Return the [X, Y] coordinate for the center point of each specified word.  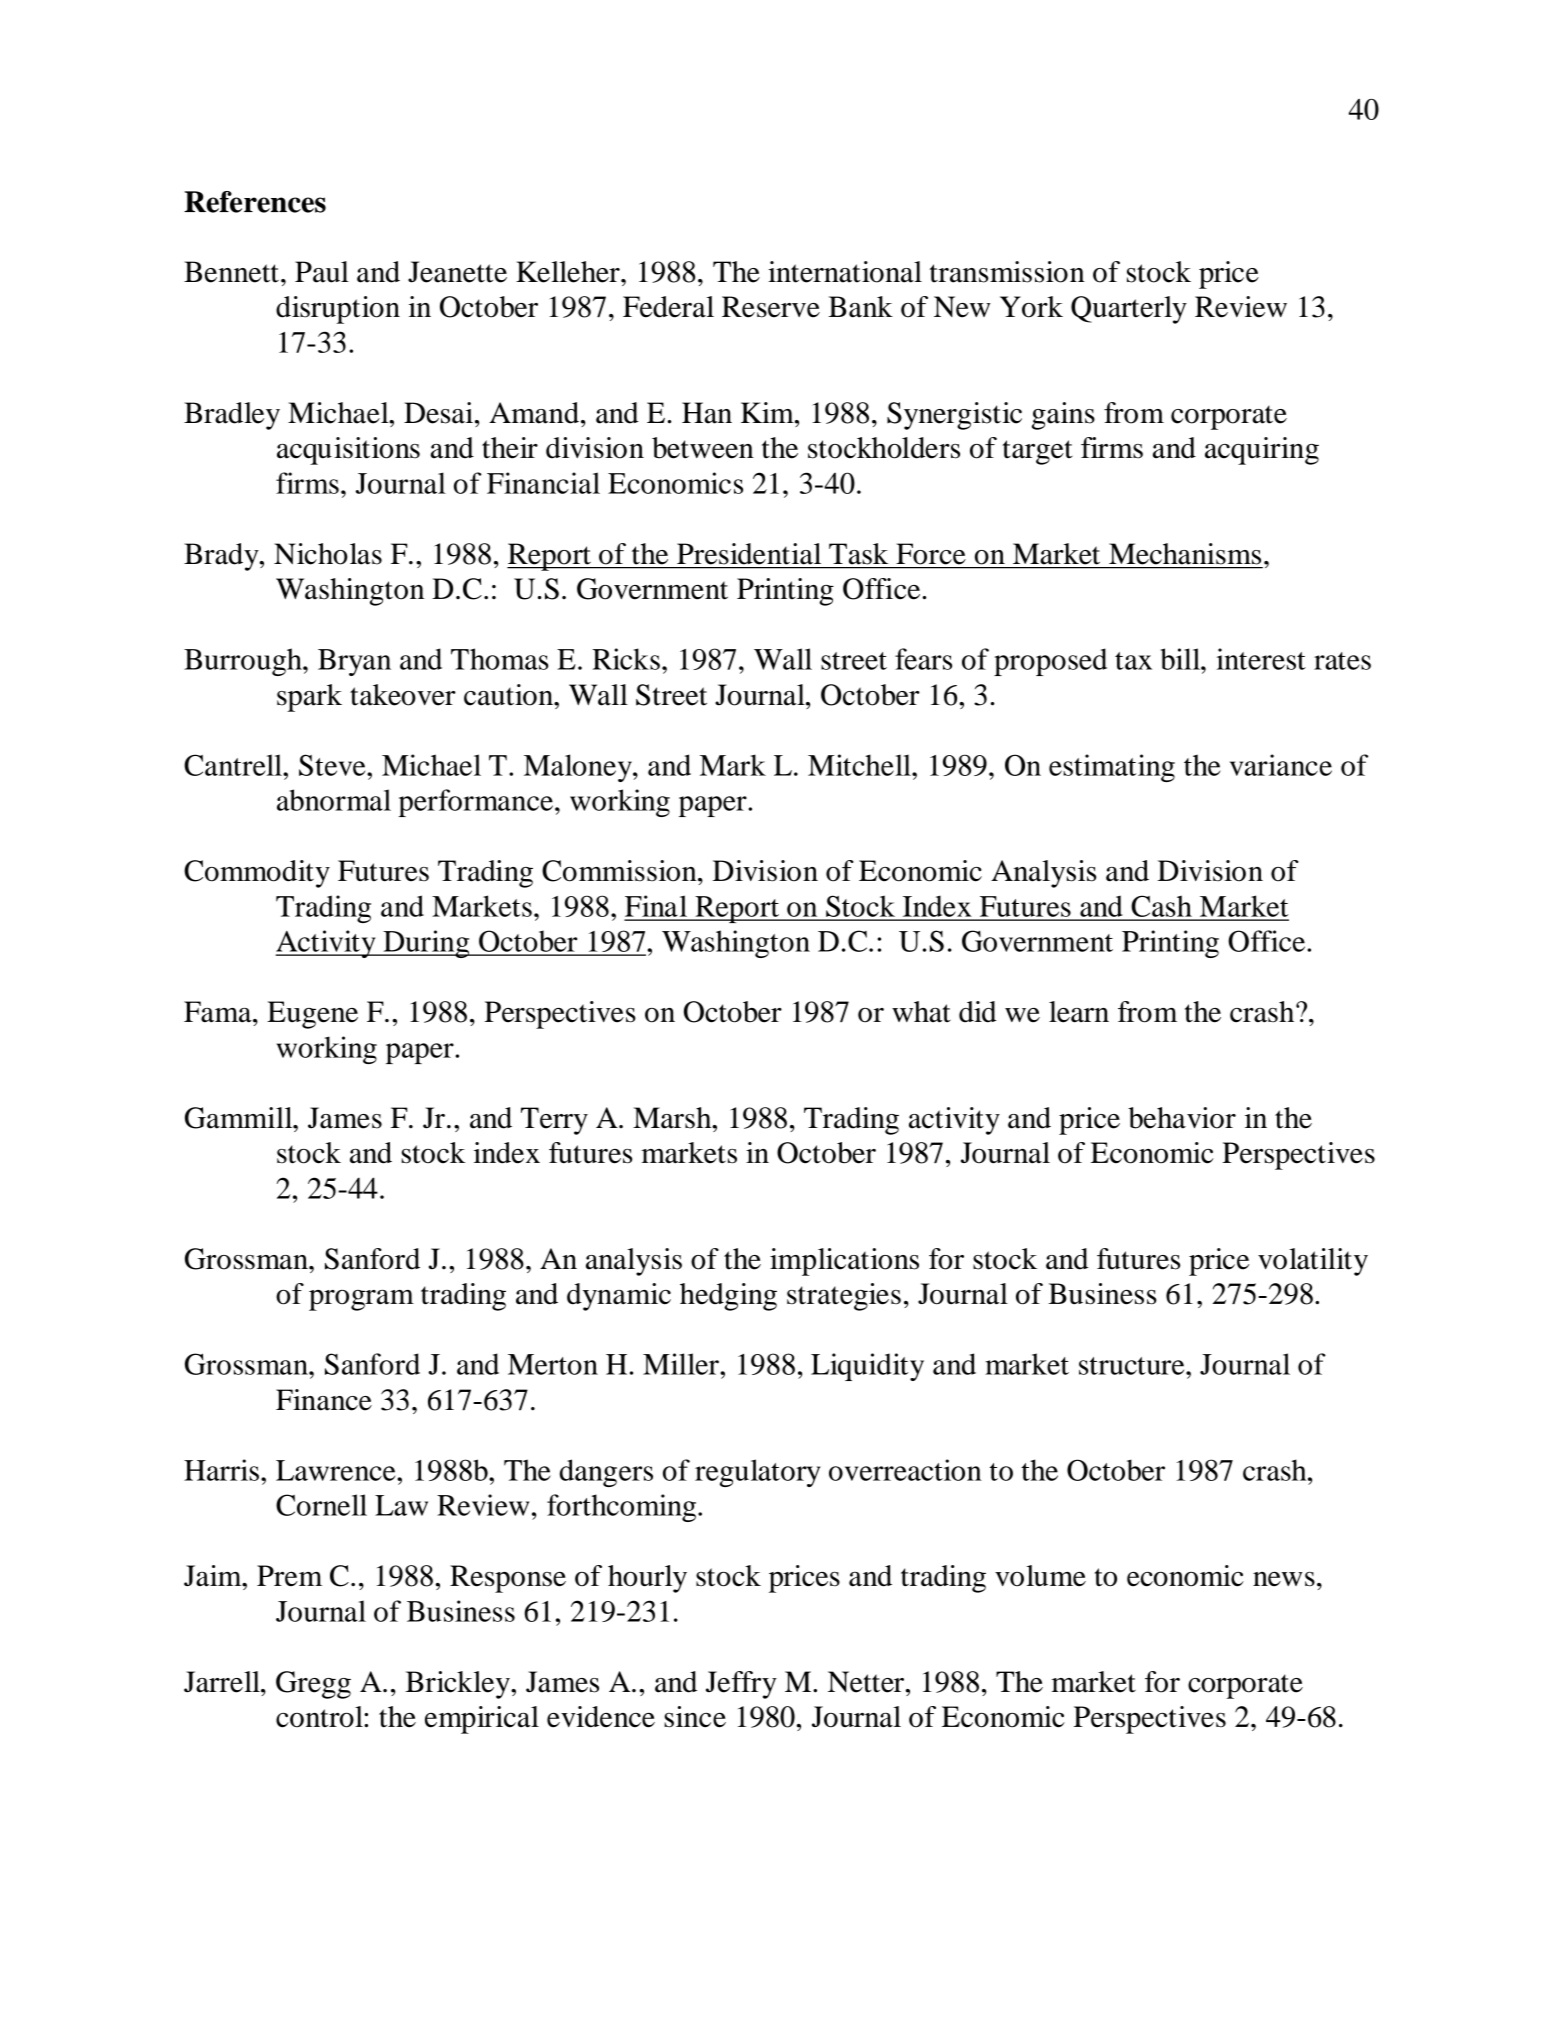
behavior [1182, 1118]
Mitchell [860, 765]
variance [1281, 765]
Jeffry [741, 1685]
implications [844, 1262]
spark [309, 698]
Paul [322, 272]
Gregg [313, 1685]
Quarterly [1129, 310]
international [845, 272]
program [361, 1300]
